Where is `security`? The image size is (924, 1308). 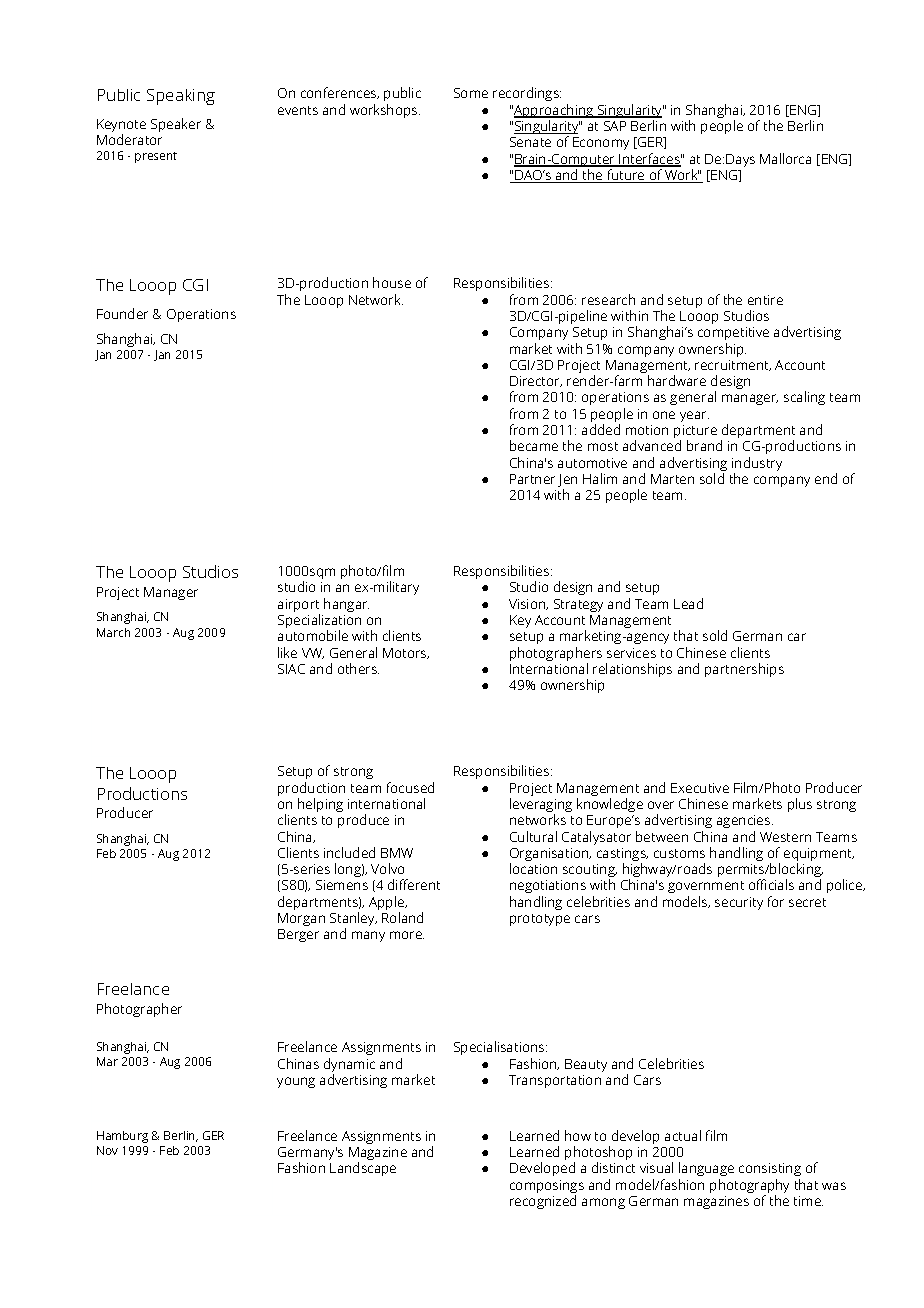 security is located at coordinates (739, 903).
